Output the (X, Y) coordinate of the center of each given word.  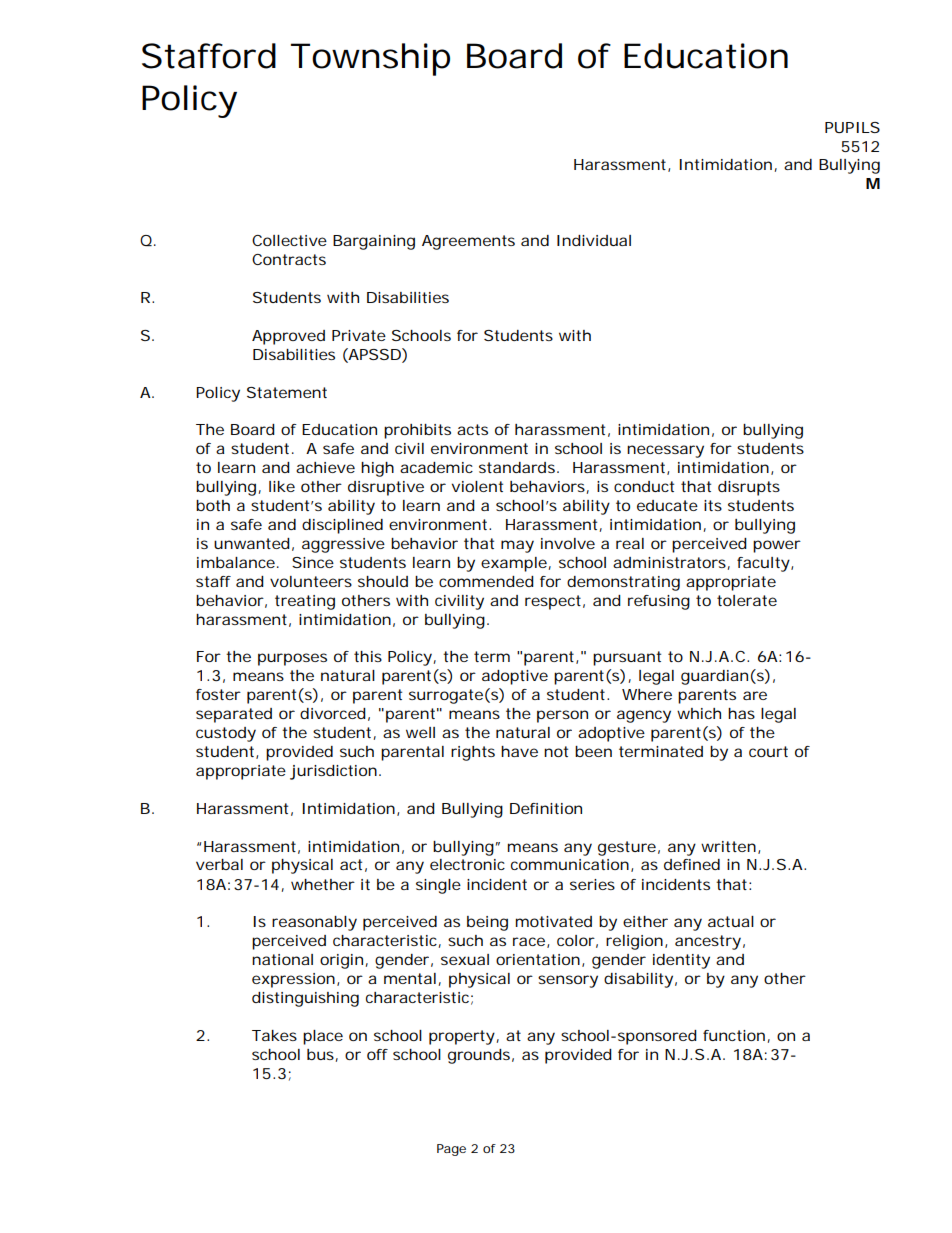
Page (451, 1150)
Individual (594, 240)
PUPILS (852, 127)
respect (555, 602)
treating (305, 602)
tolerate (747, 600)
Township (370, 59)
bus (322, 1055)
